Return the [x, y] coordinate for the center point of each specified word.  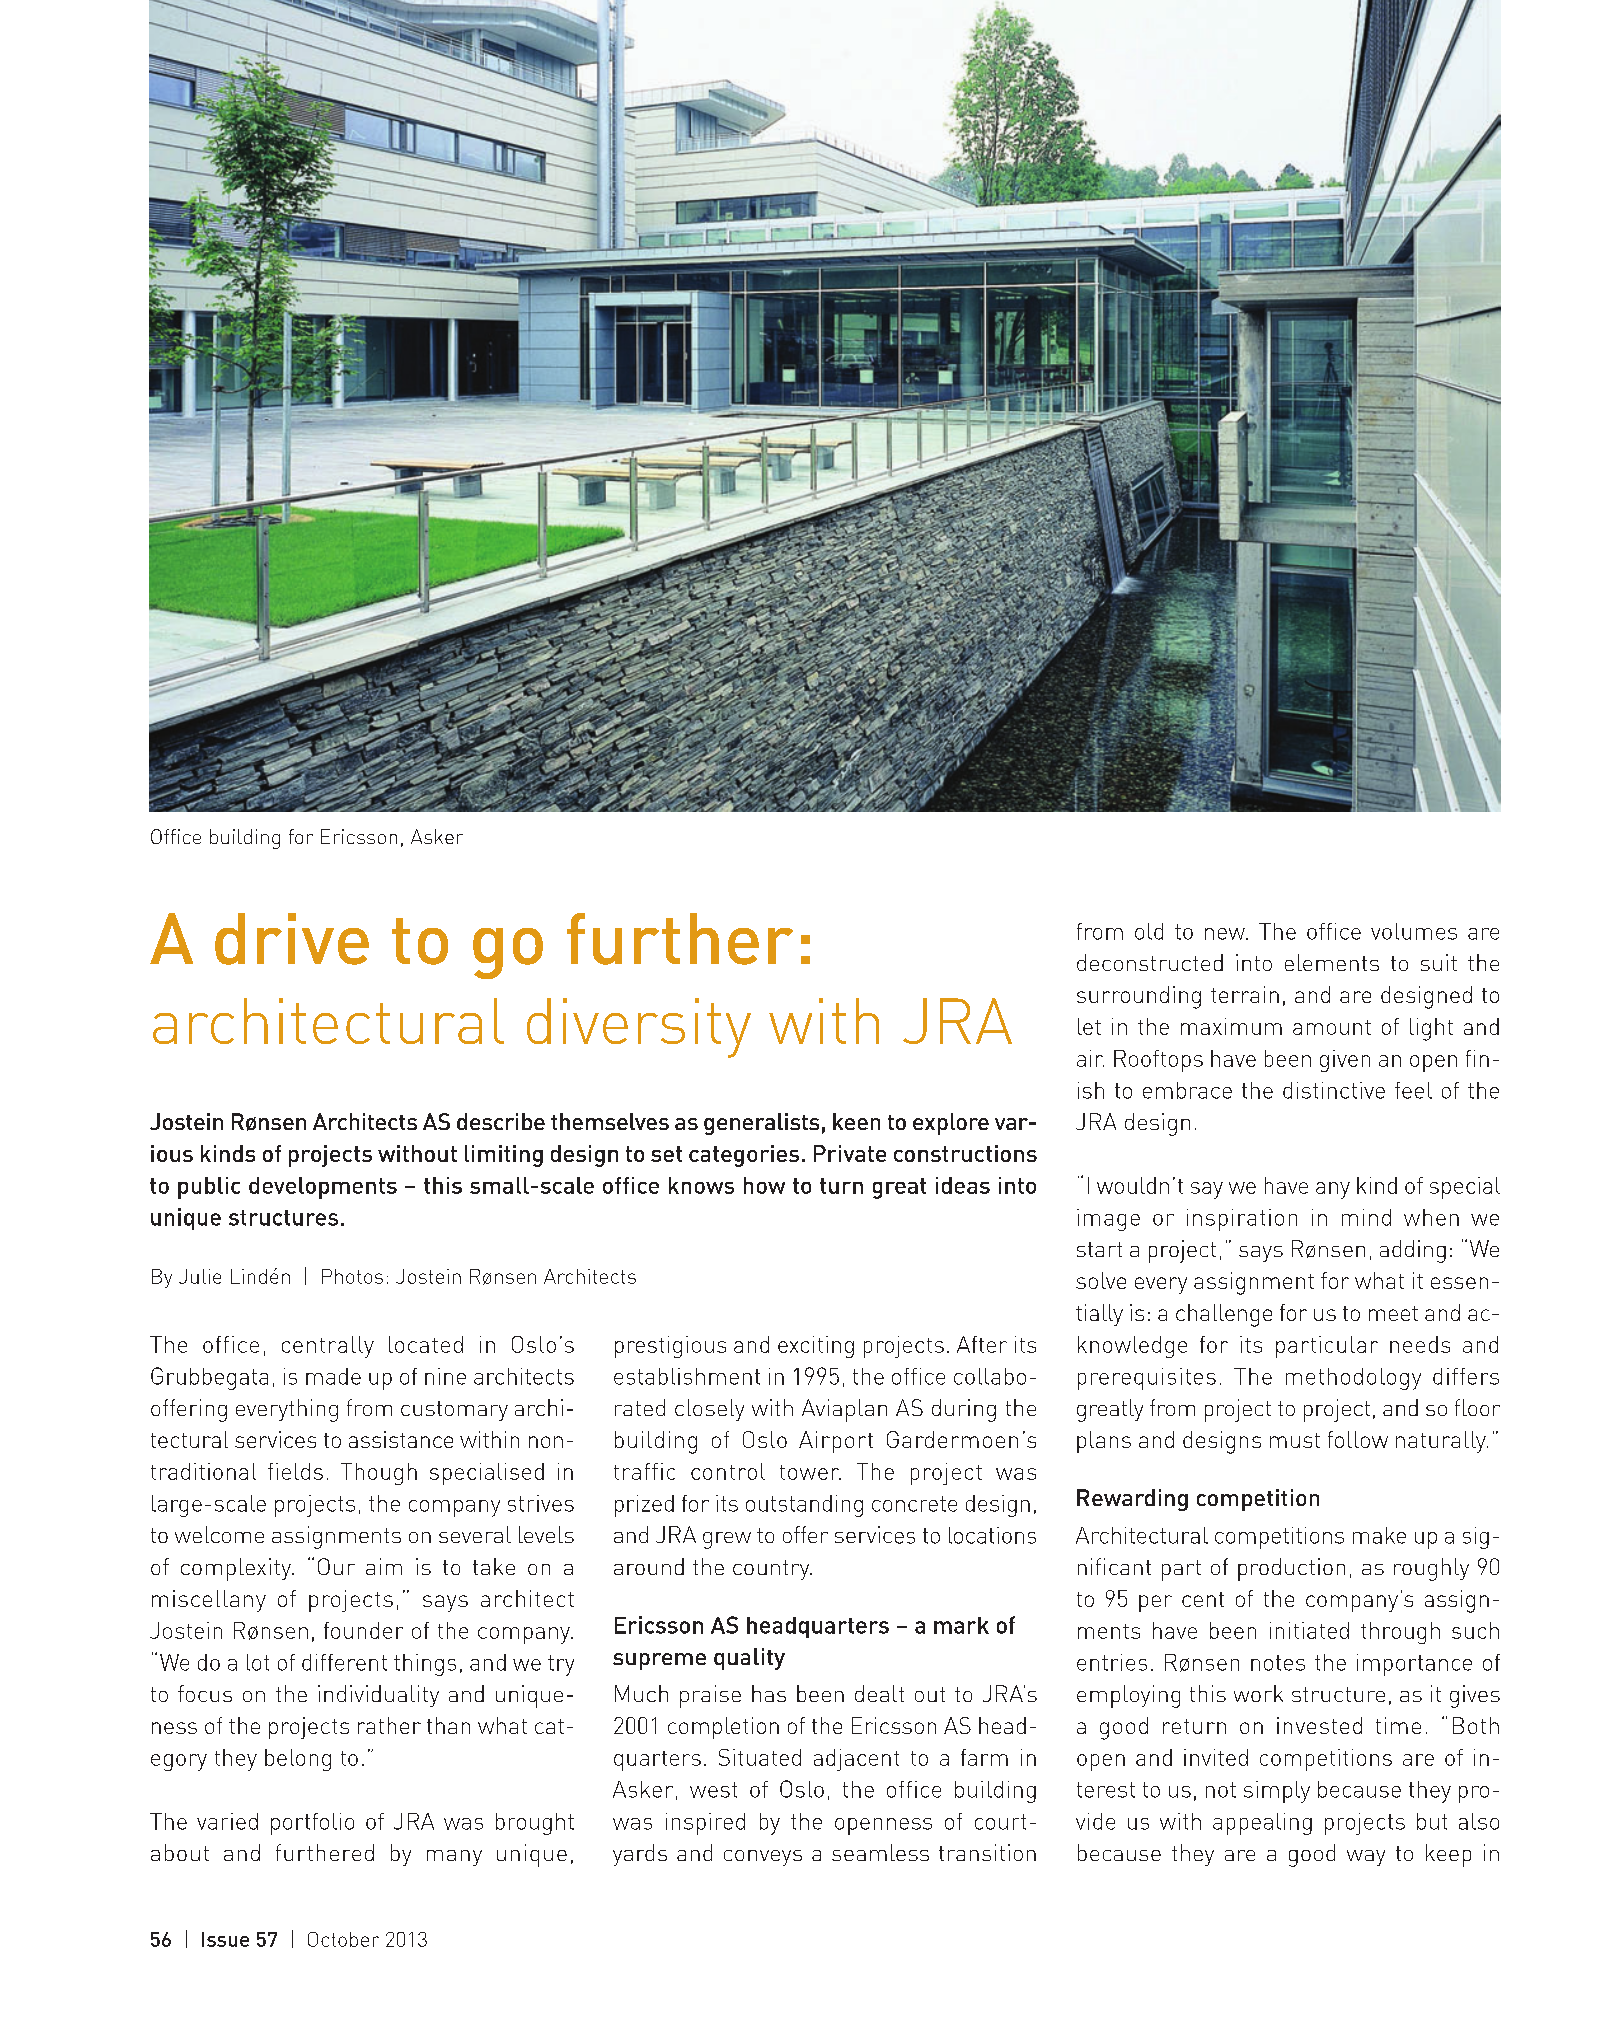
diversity [639, 1028]
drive [292, 939]
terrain [1245, 994]
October [343, 1939]
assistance [401, 1439]
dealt [879, 1693]
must [1295, 1440]
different [344, 1662]
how [764, 1185]
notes [1278, 1663]
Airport [836, 1442]
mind [1366, 1217]
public [209, 1188]
